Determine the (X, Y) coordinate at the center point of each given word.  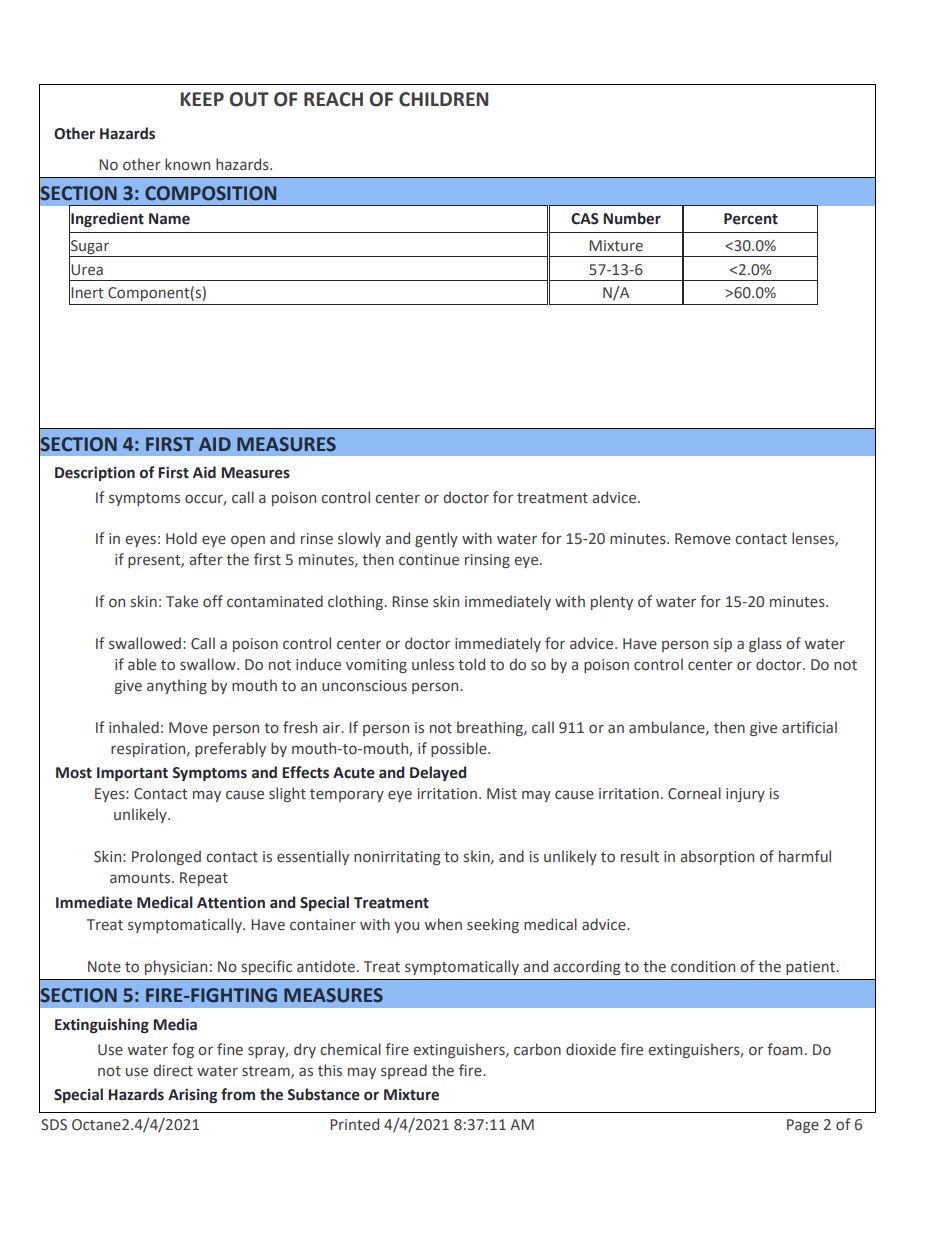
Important (132, 774)
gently (436, 539)
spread (404, 1071)
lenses (814, 539)
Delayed (438, 773)
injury (745, 795)
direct (173, 1070)
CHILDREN (443, 99)
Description (95, 474)
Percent (751, 219)
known (187, 164)
